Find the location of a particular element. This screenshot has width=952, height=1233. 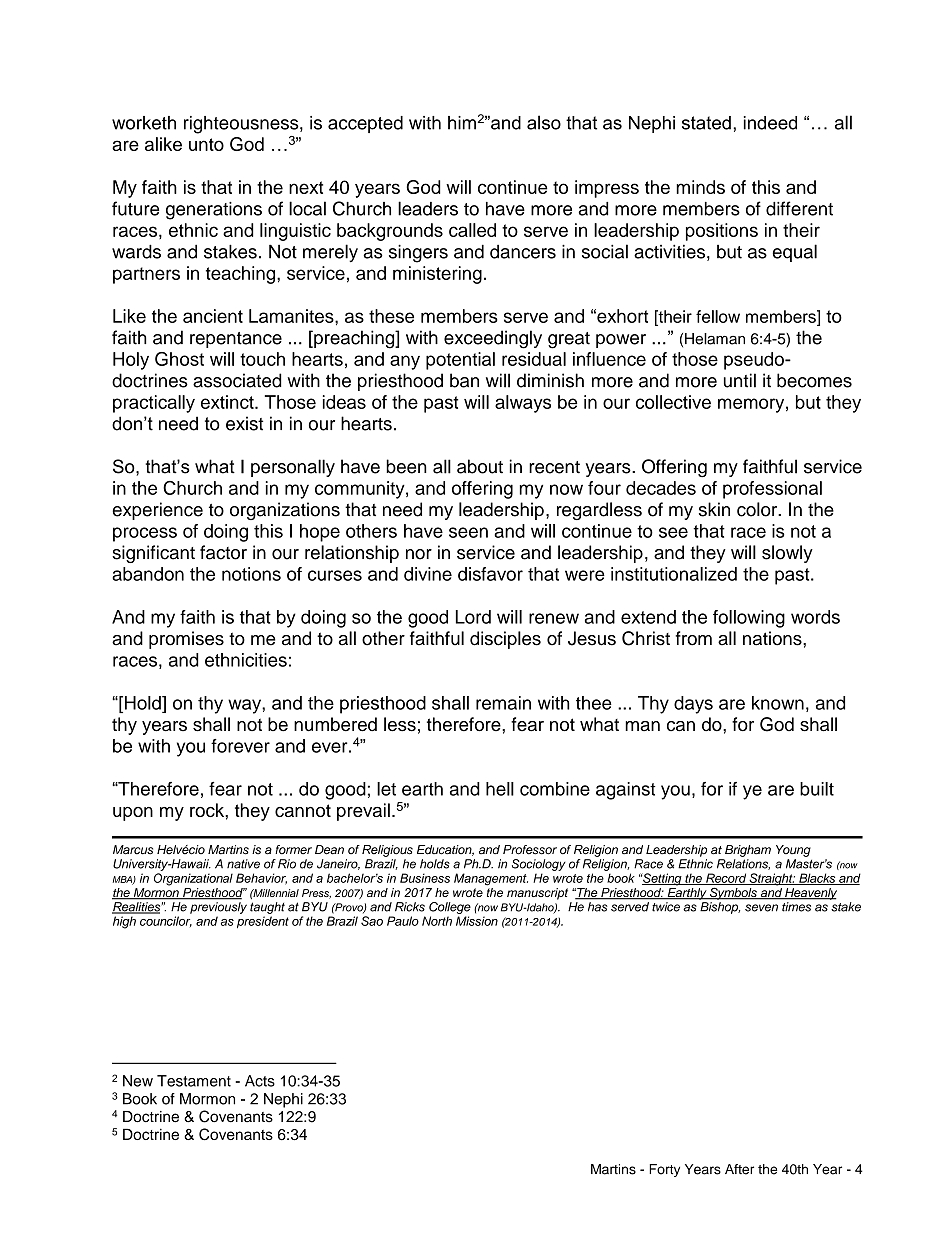

hell is located at coordinates (500, 789).
